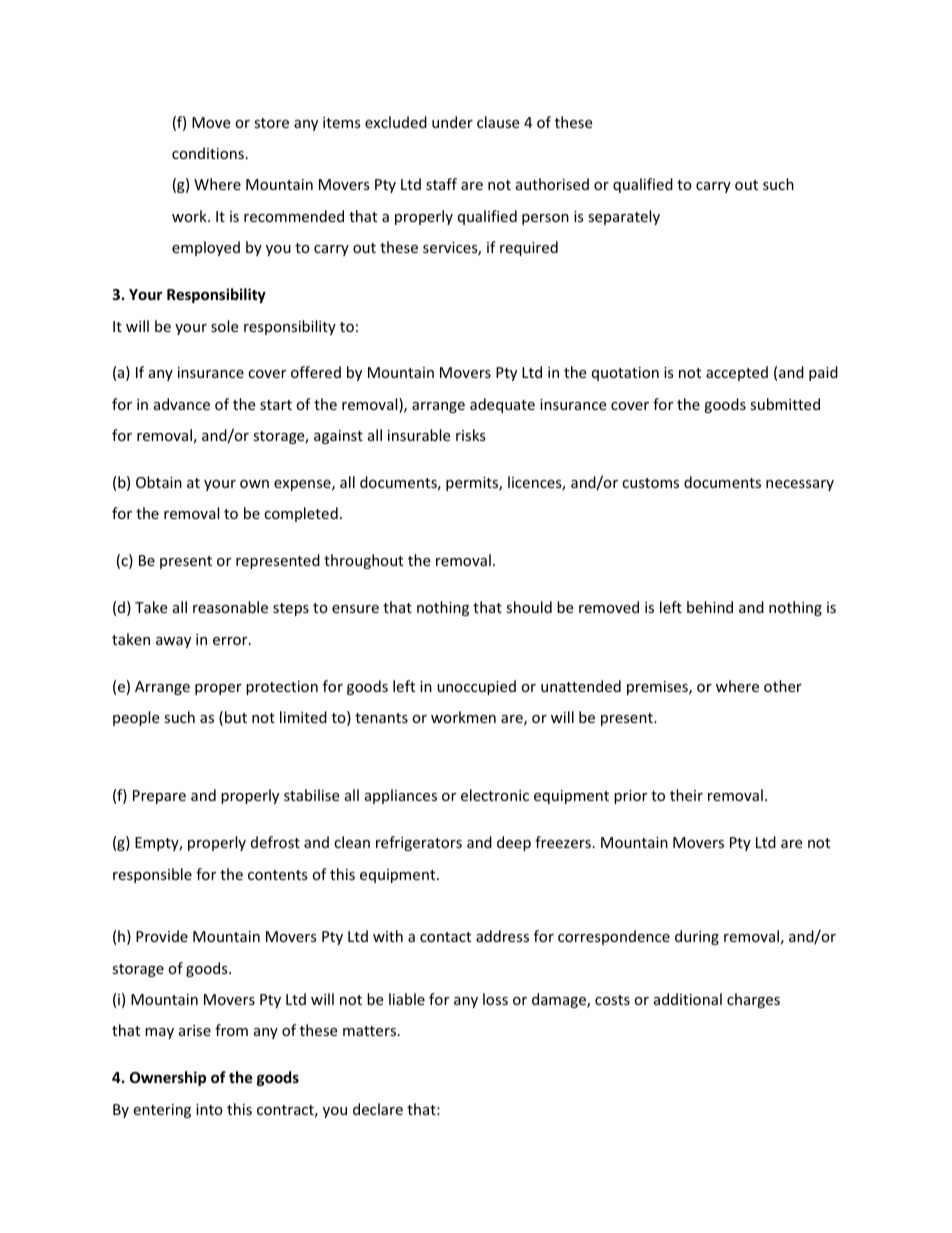  I want to click on separately, so click(624, 217).
